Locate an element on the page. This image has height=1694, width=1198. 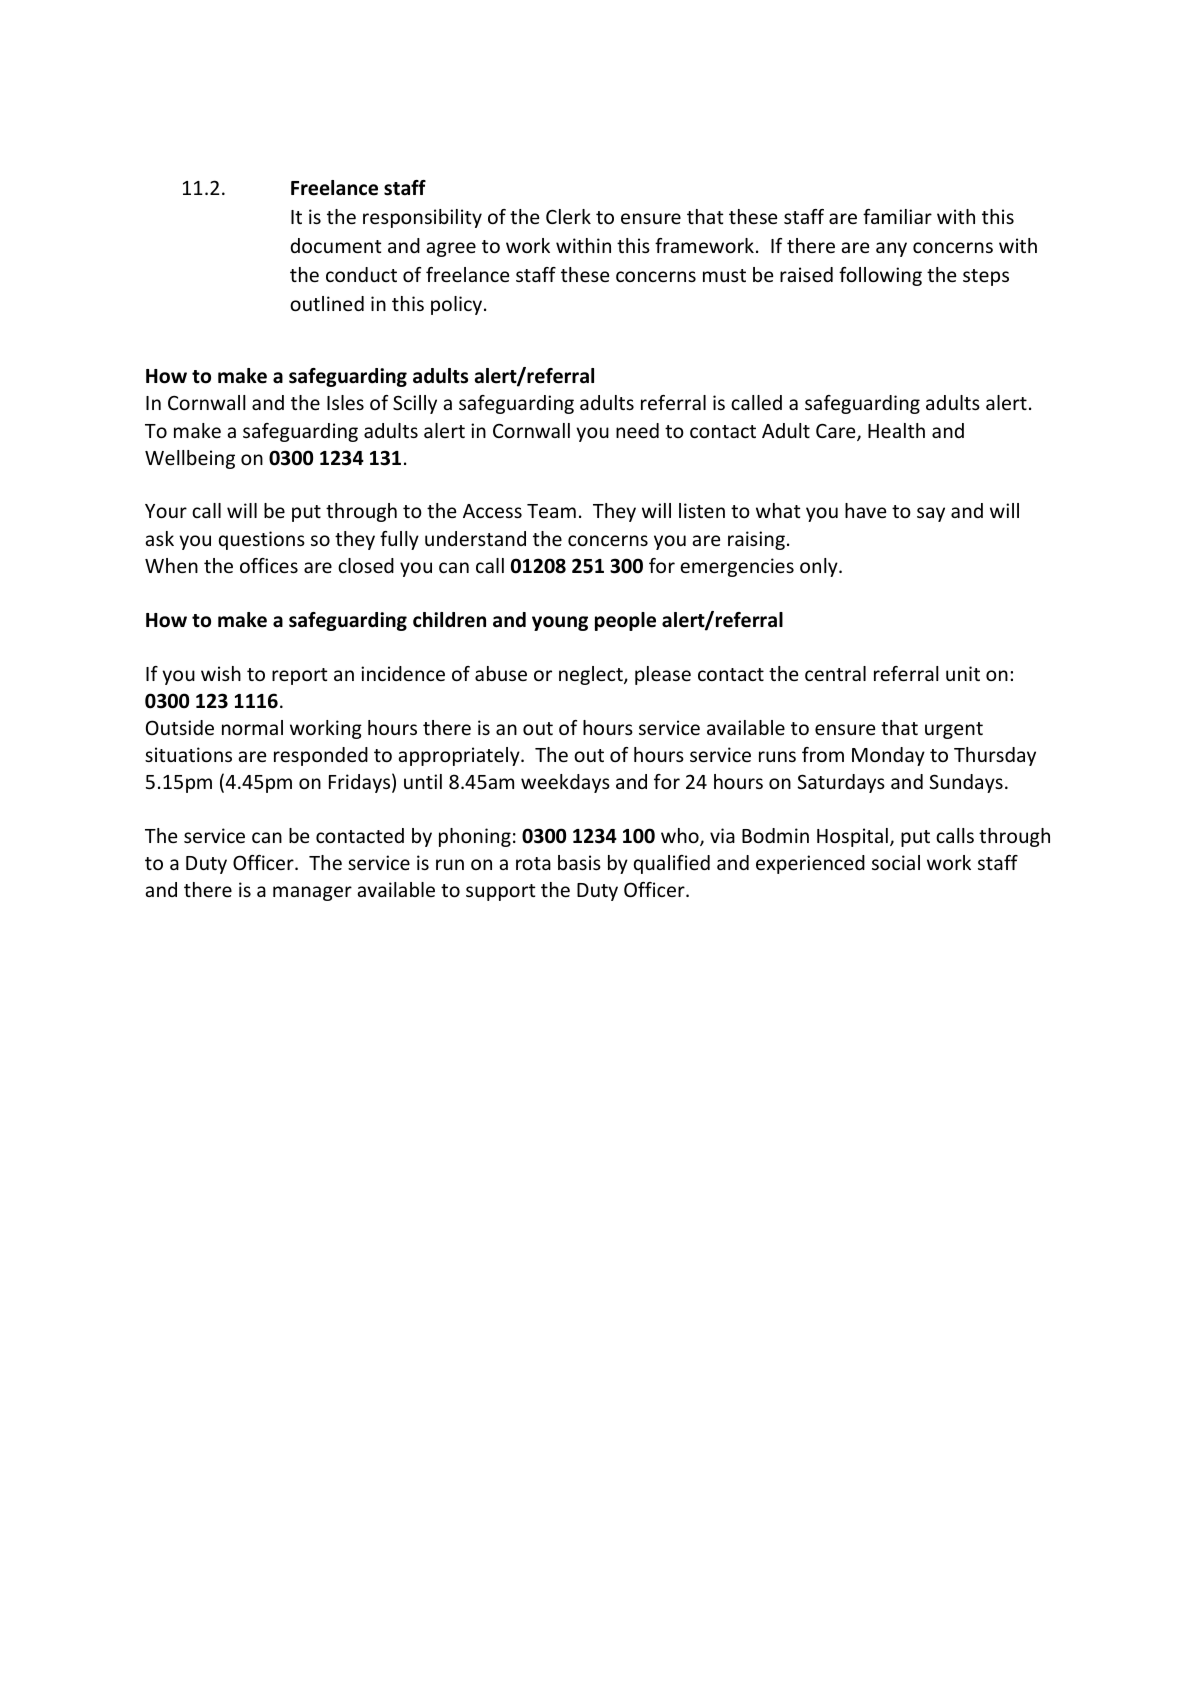
social is located at coordinates (896, 862).
